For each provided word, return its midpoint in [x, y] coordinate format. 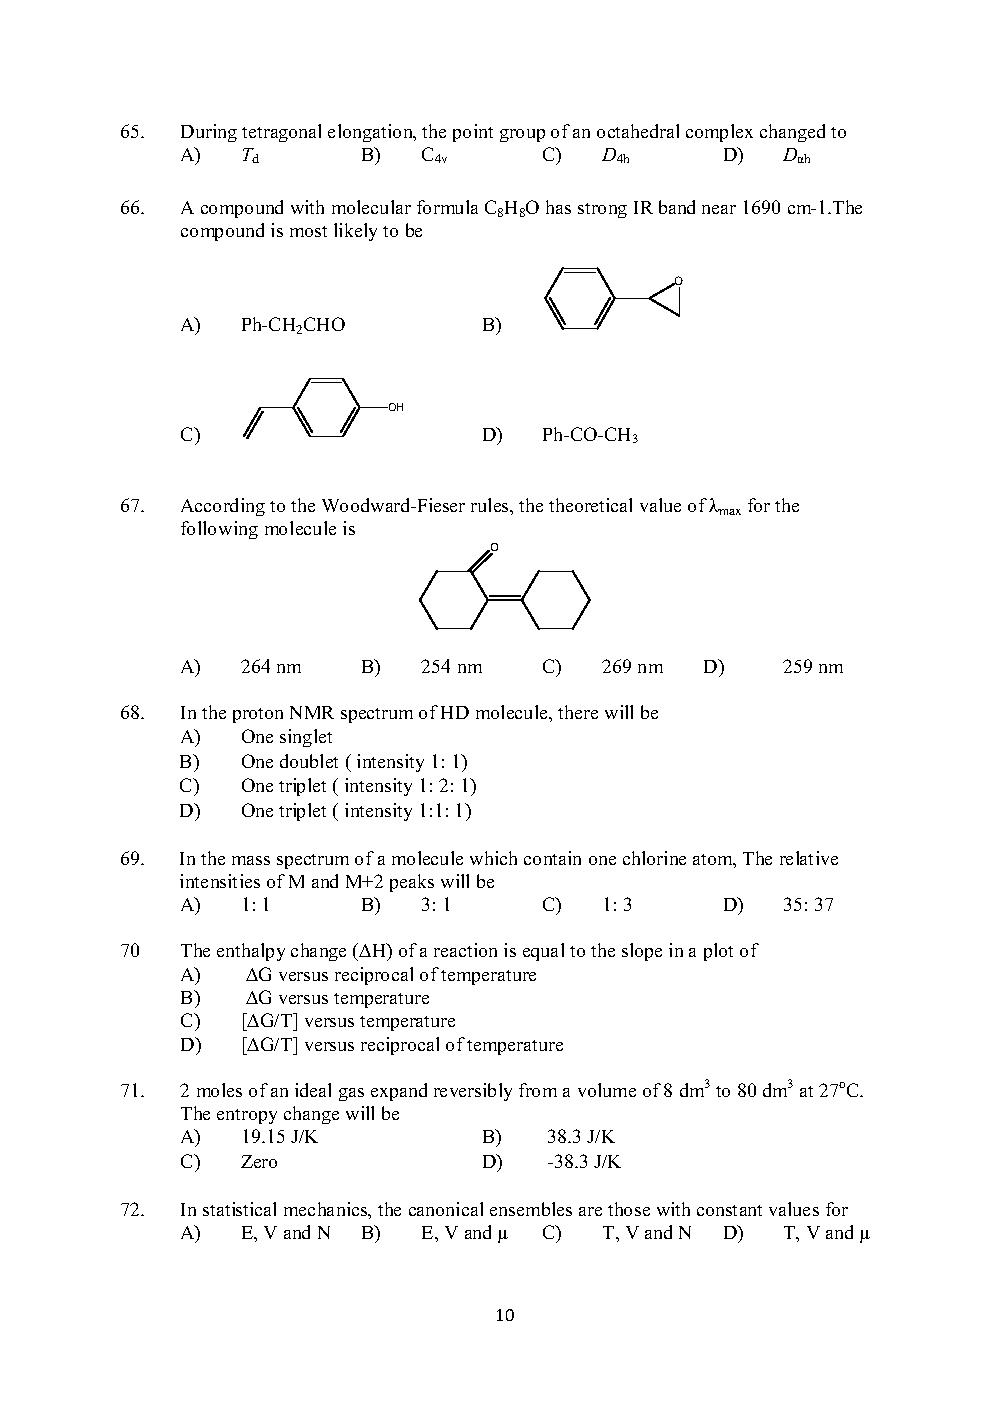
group [522, 135]
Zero [259, 1161]
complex [719, 133]
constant [729, 1210]
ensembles [531, 1209]
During [209, 133]
